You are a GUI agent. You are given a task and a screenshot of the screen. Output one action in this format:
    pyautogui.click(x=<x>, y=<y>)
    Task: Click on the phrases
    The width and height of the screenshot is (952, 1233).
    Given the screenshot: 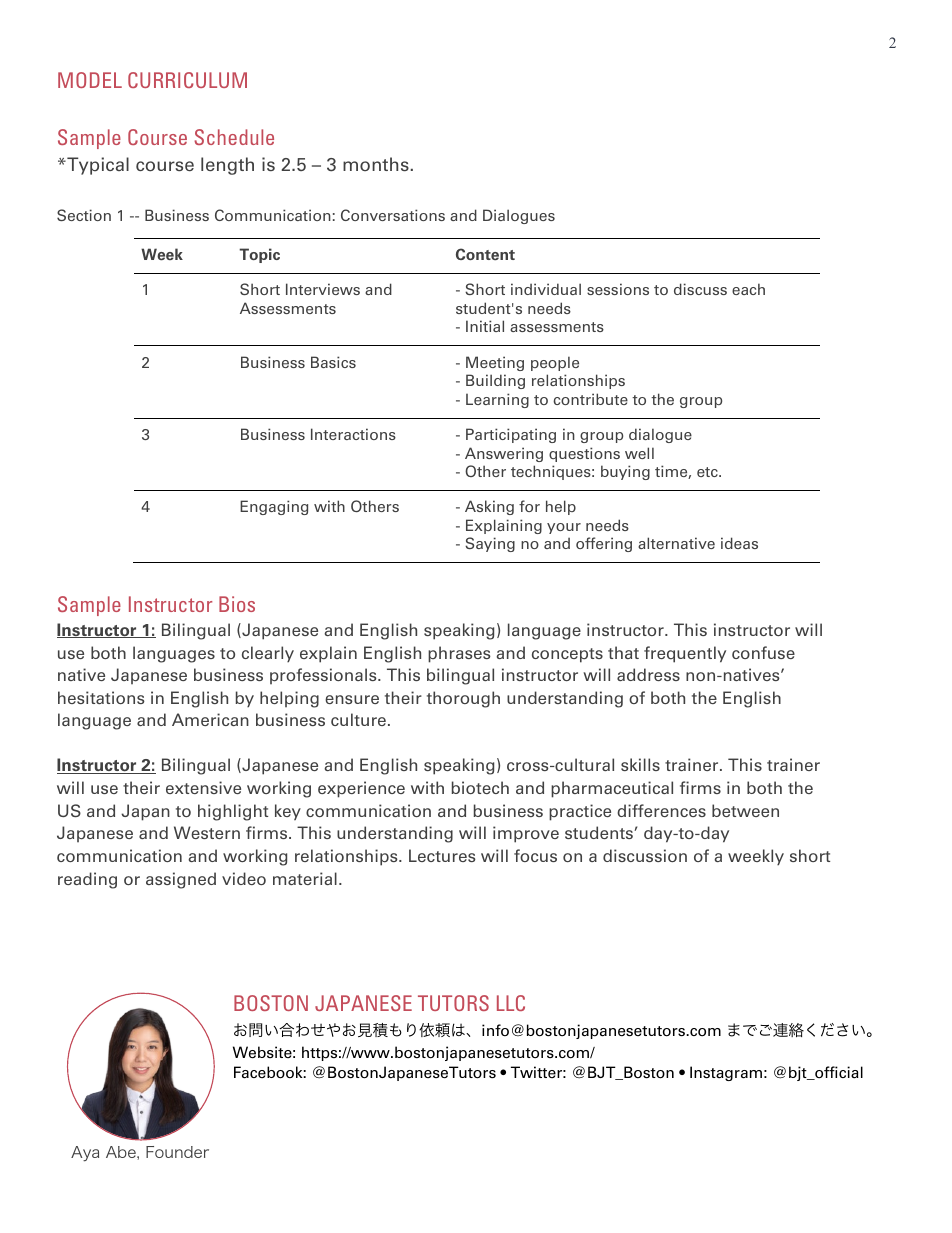 What is the action you would take?
    pyautogui.click(x=459, y=654)
